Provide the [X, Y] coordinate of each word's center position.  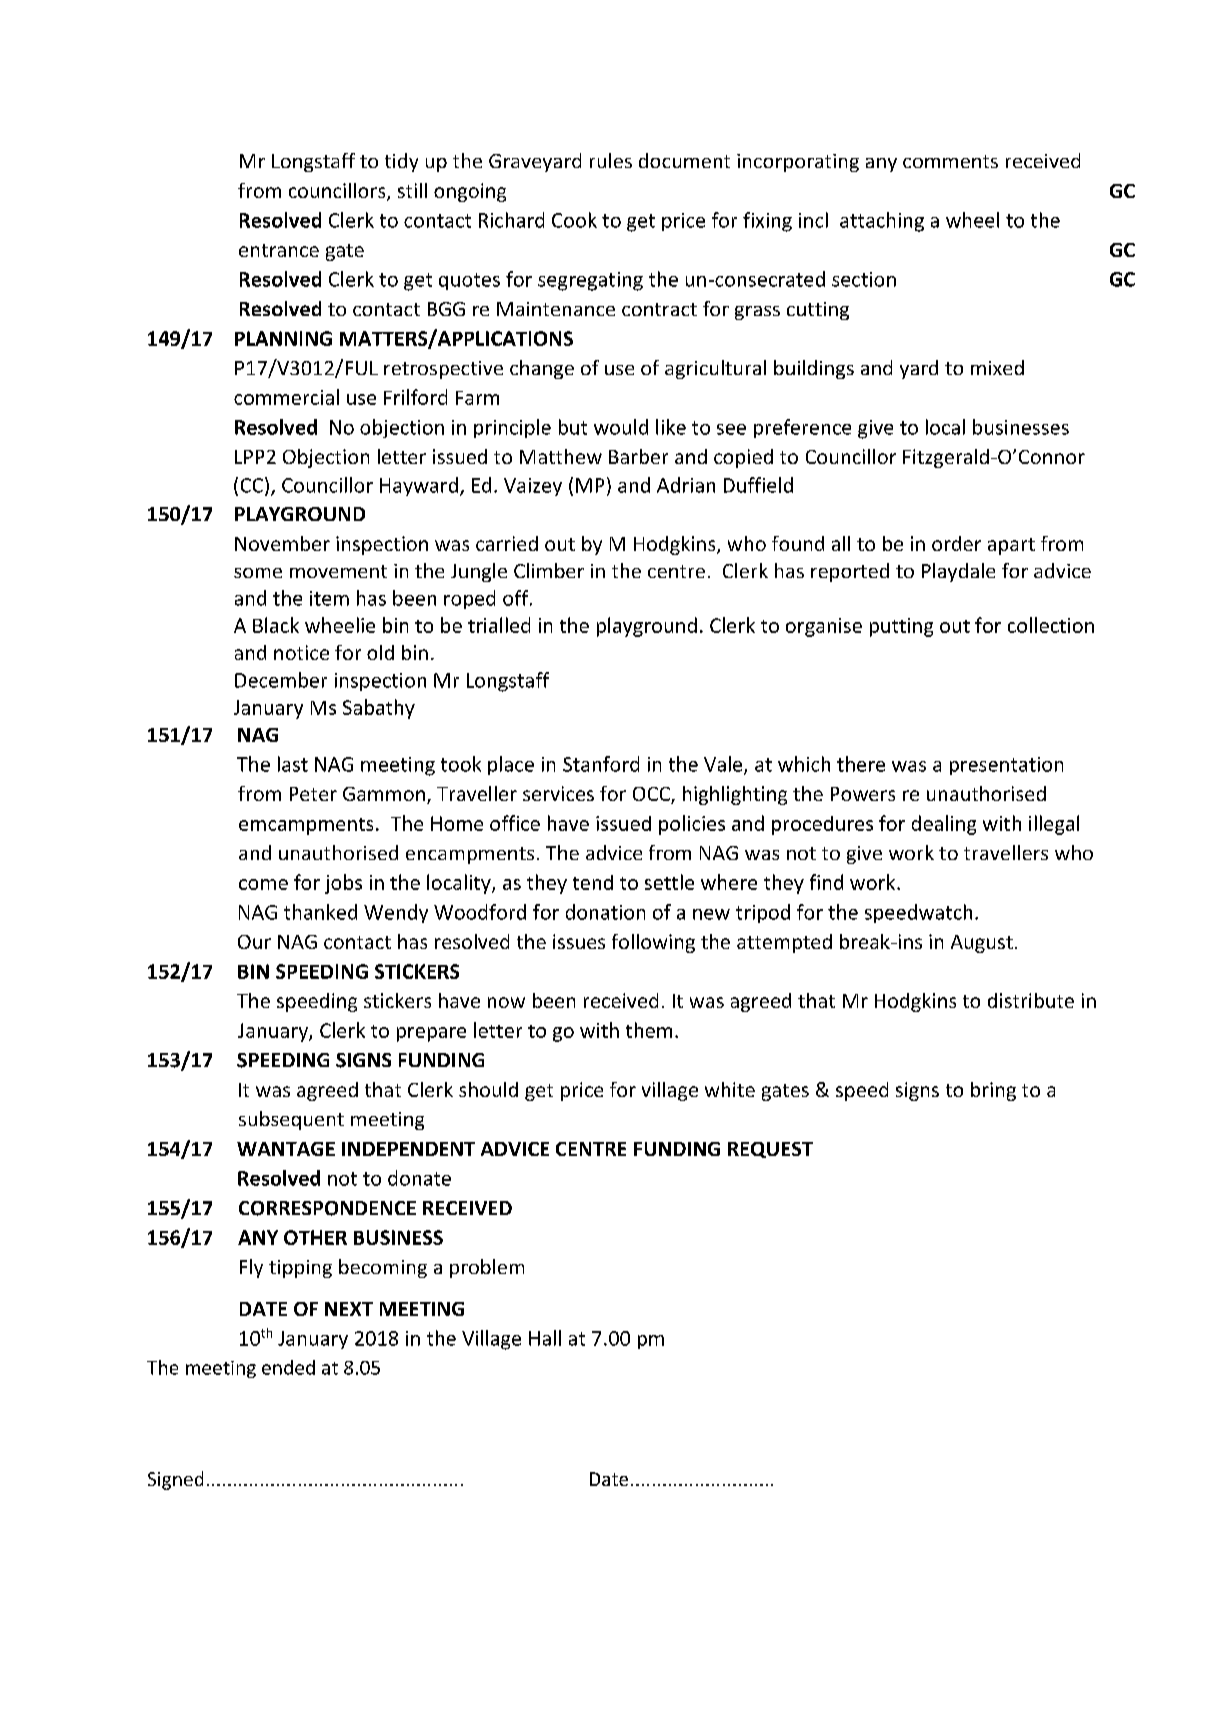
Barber [638, 456]
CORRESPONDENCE [327, 1208]
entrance [279, 250]
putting [901, 627]
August [982, 944]
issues [579, 941]
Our [254, 942]
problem [487, 1268]
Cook [574, 220]
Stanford [601, 764]
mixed [997, 367]
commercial [286, 397]
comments [950, 161]
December [281, 680]
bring [993, 1091]
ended [288, 1367]
